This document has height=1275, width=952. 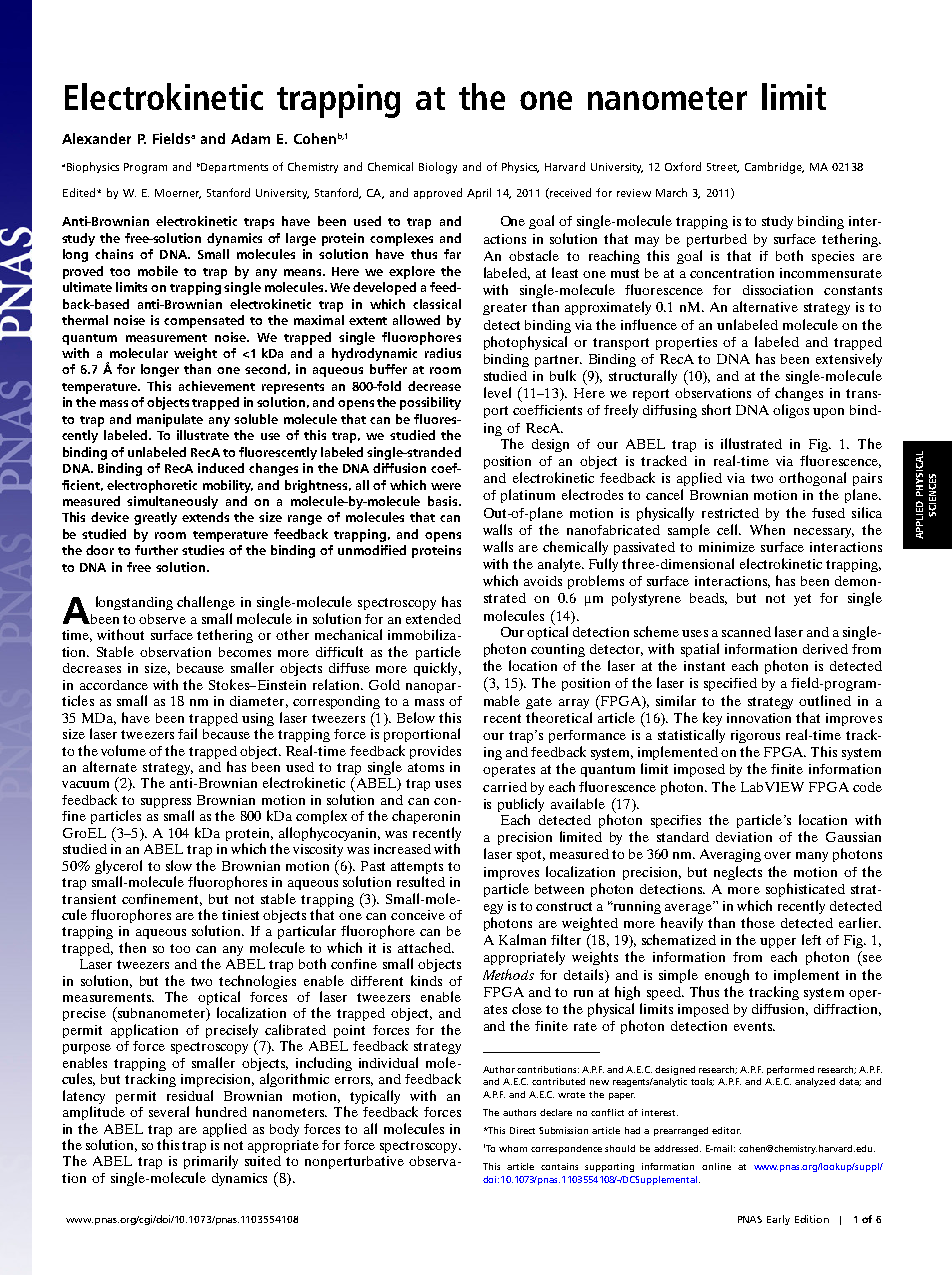 I want to click on suppress, so click(x=167, y=804).
